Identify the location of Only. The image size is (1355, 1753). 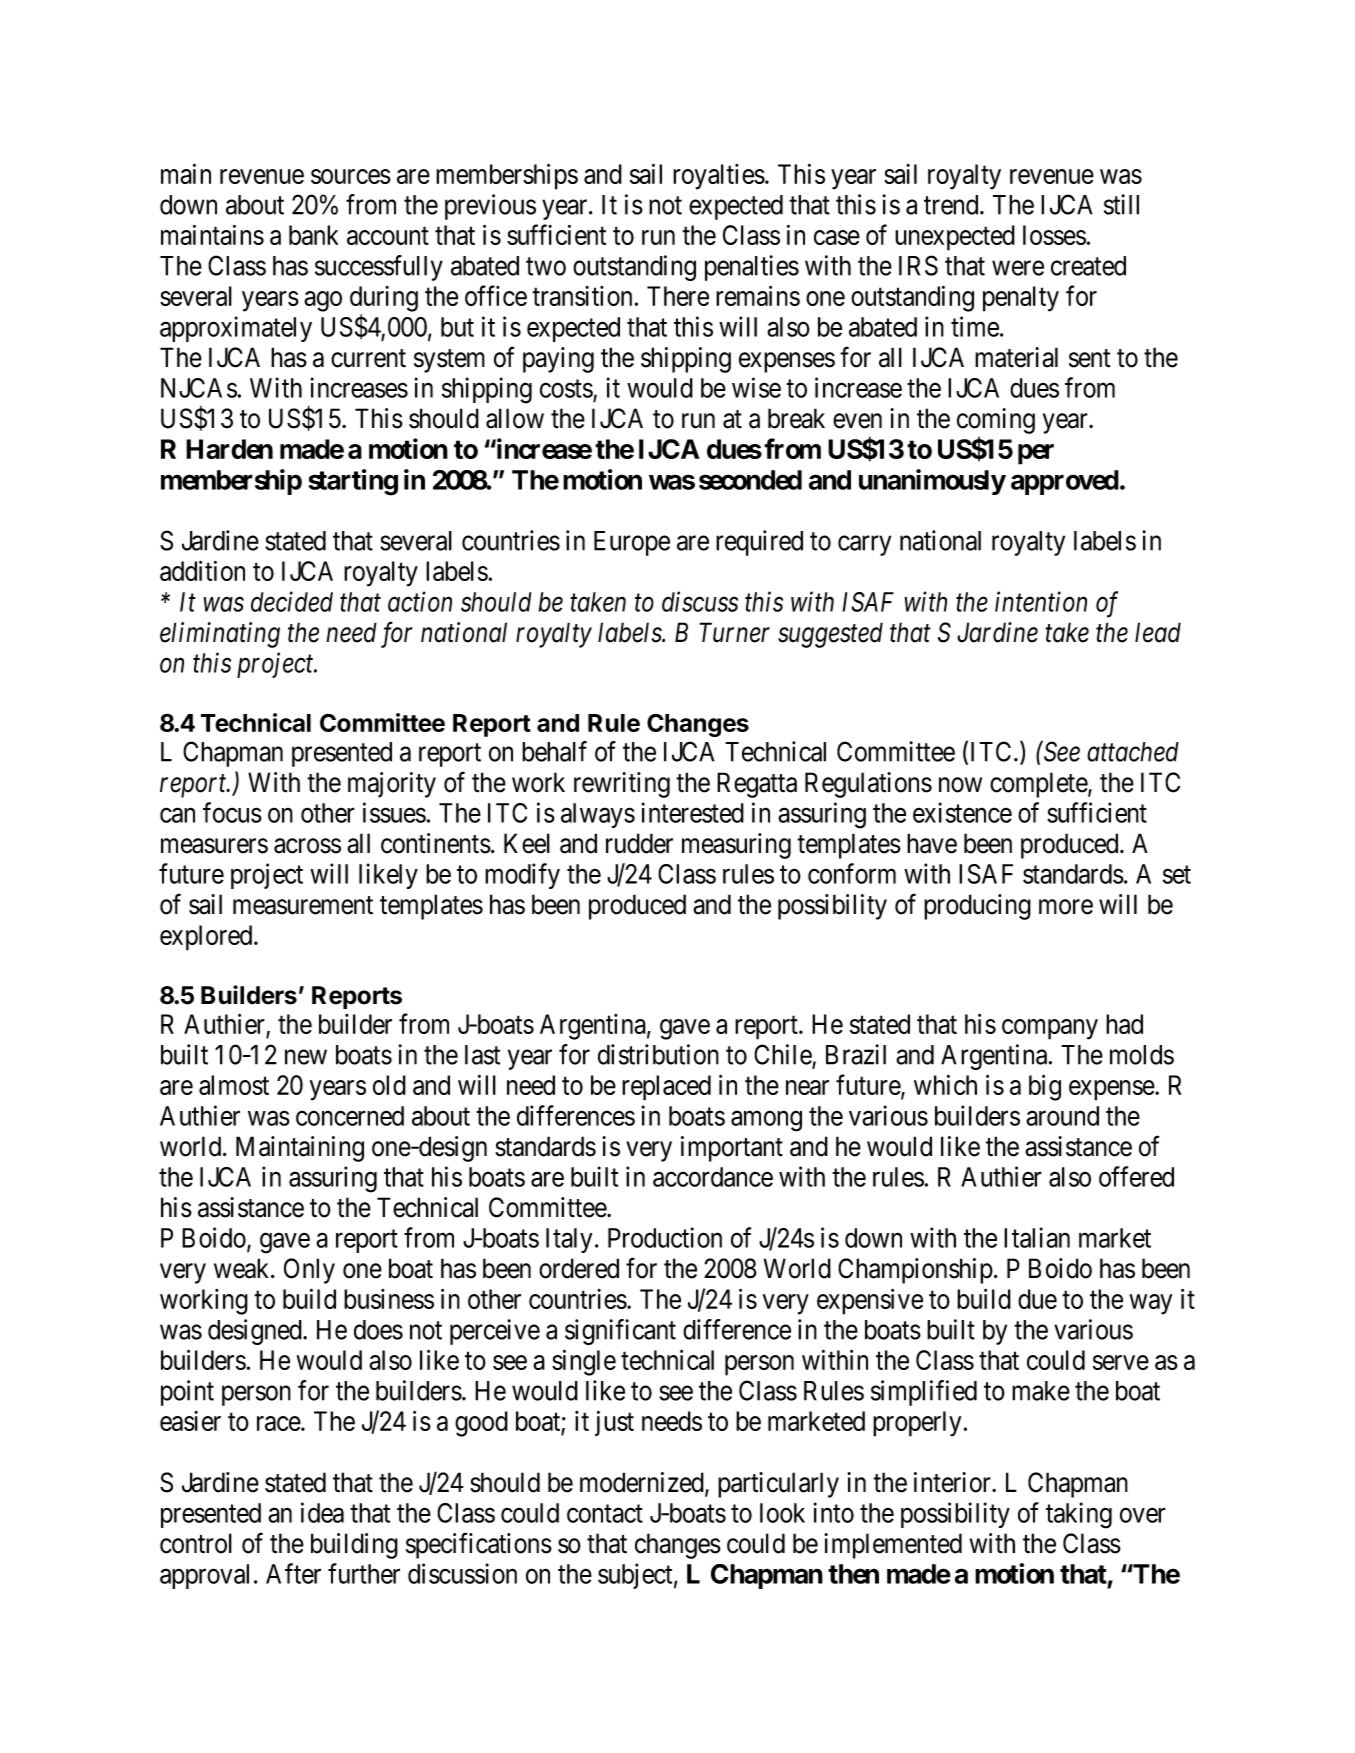
(309, 1271).
